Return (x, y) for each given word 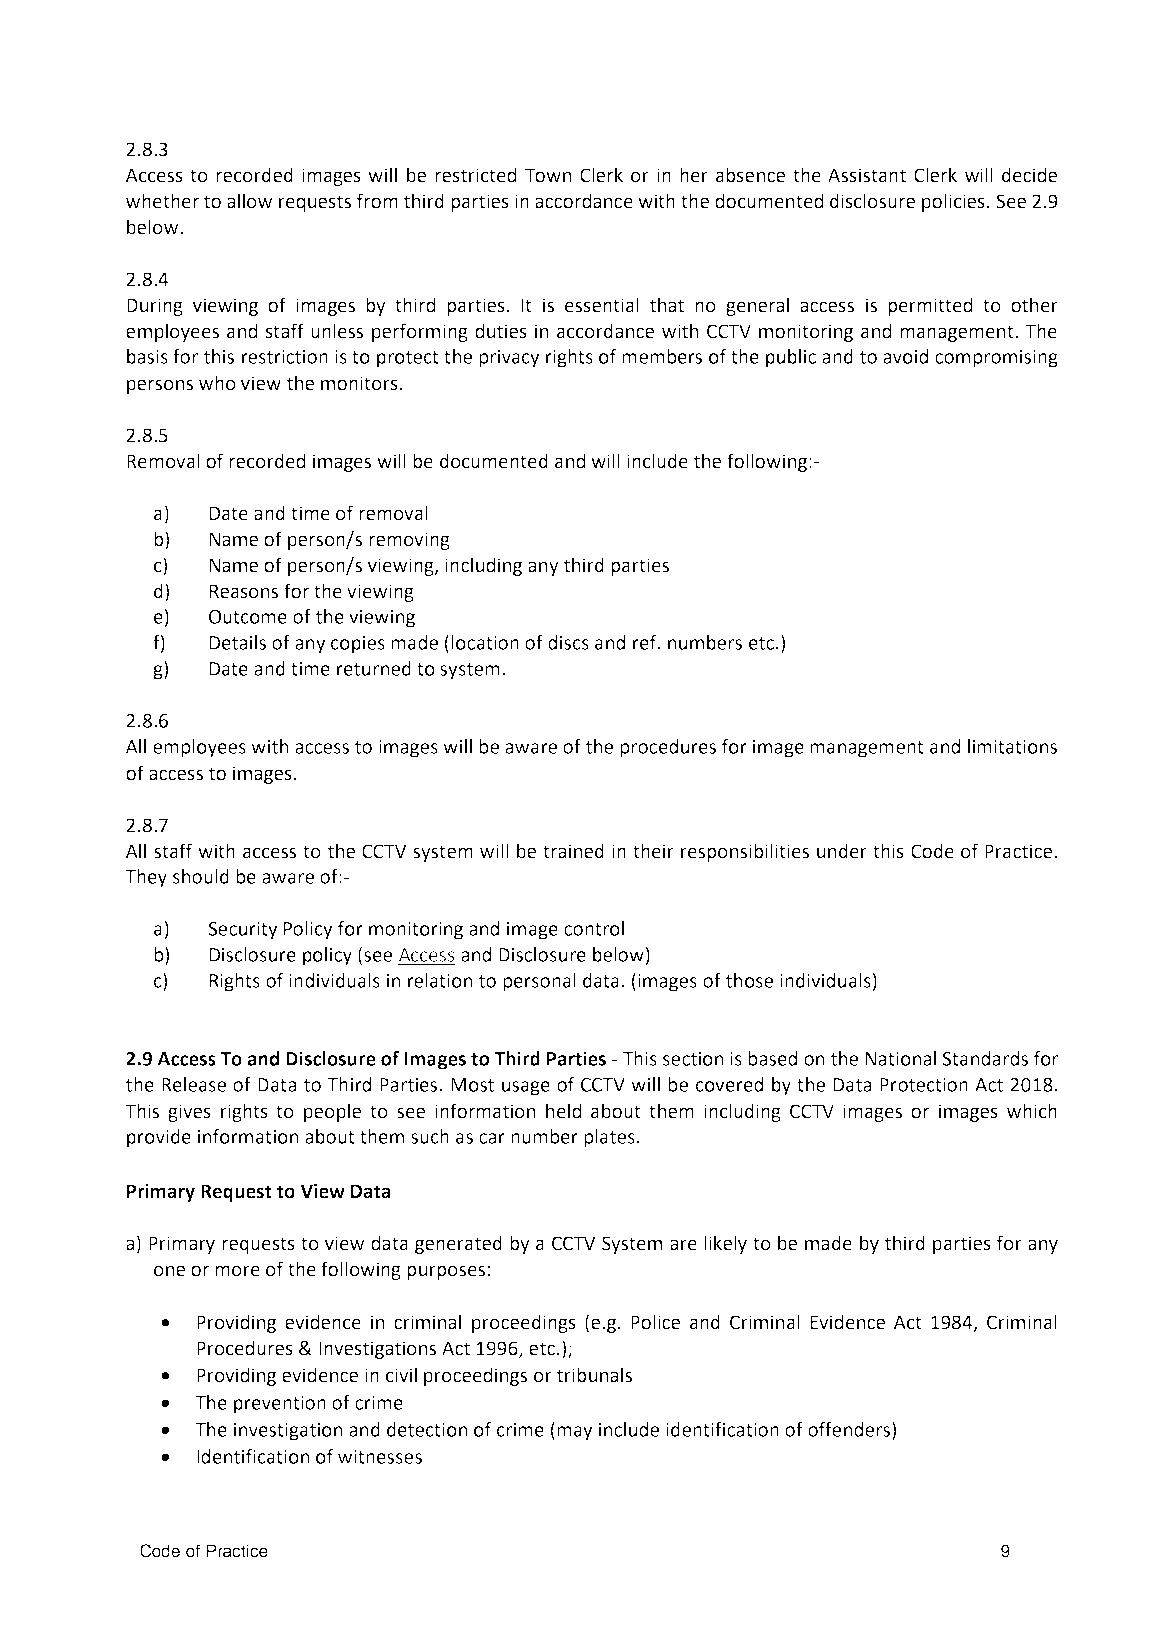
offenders (850, 1430)
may (575, 1433)
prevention (280, 1405)
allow (249, 201)
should (201, 876)
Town (548, 175)
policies (953, 202)
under (842, 851)
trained (573, 851)
